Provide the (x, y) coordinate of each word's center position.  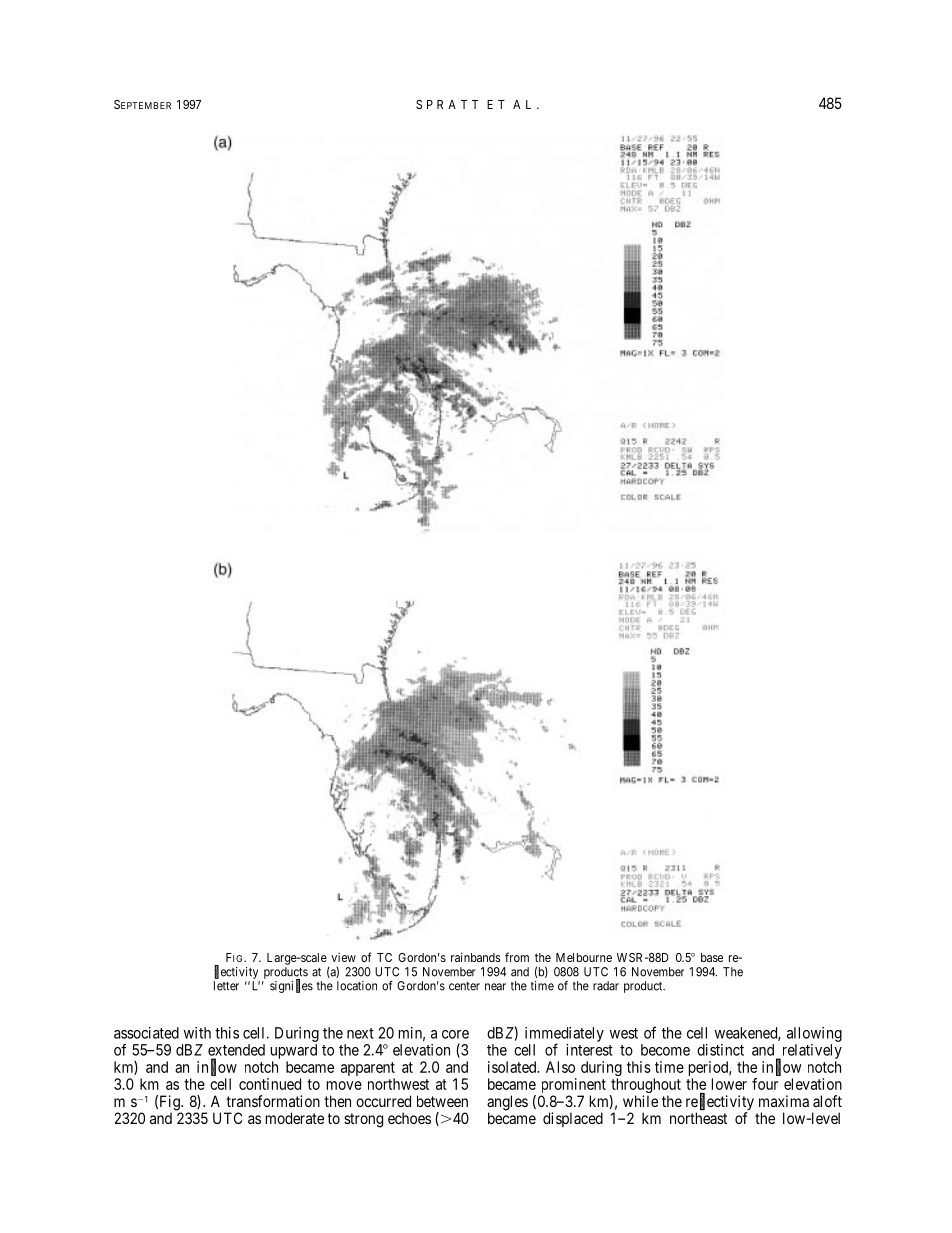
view (343, 957)
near (495, 987)
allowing (814, 1034)
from (517, 957)
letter (226, 986)
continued (270, 1084)
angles (507, 1104)
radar (606, 986)
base (712, 957)
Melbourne (584, 957)
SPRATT (447, 104)
